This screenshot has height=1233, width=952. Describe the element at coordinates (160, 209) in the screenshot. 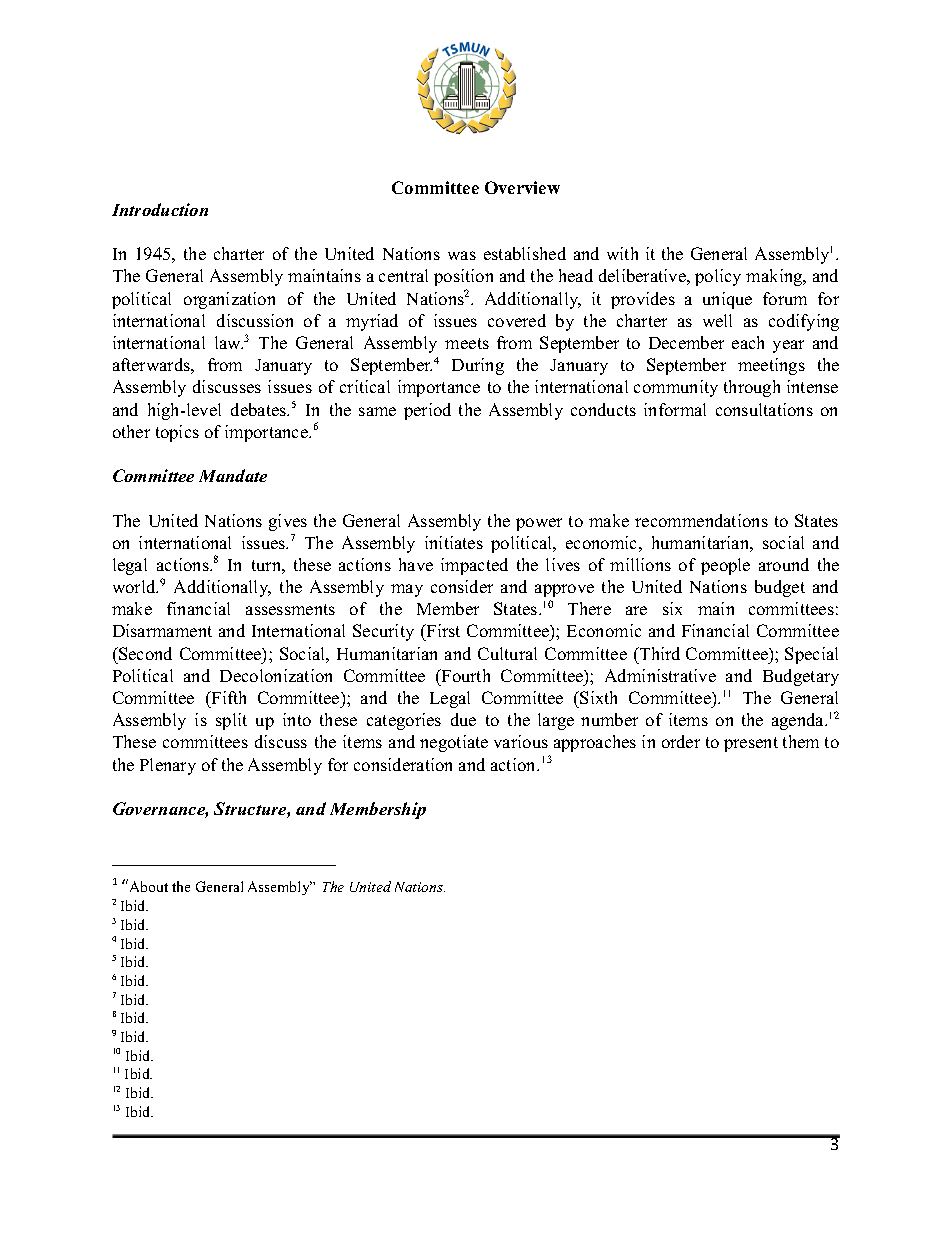

I see `Introduction` at that location.
